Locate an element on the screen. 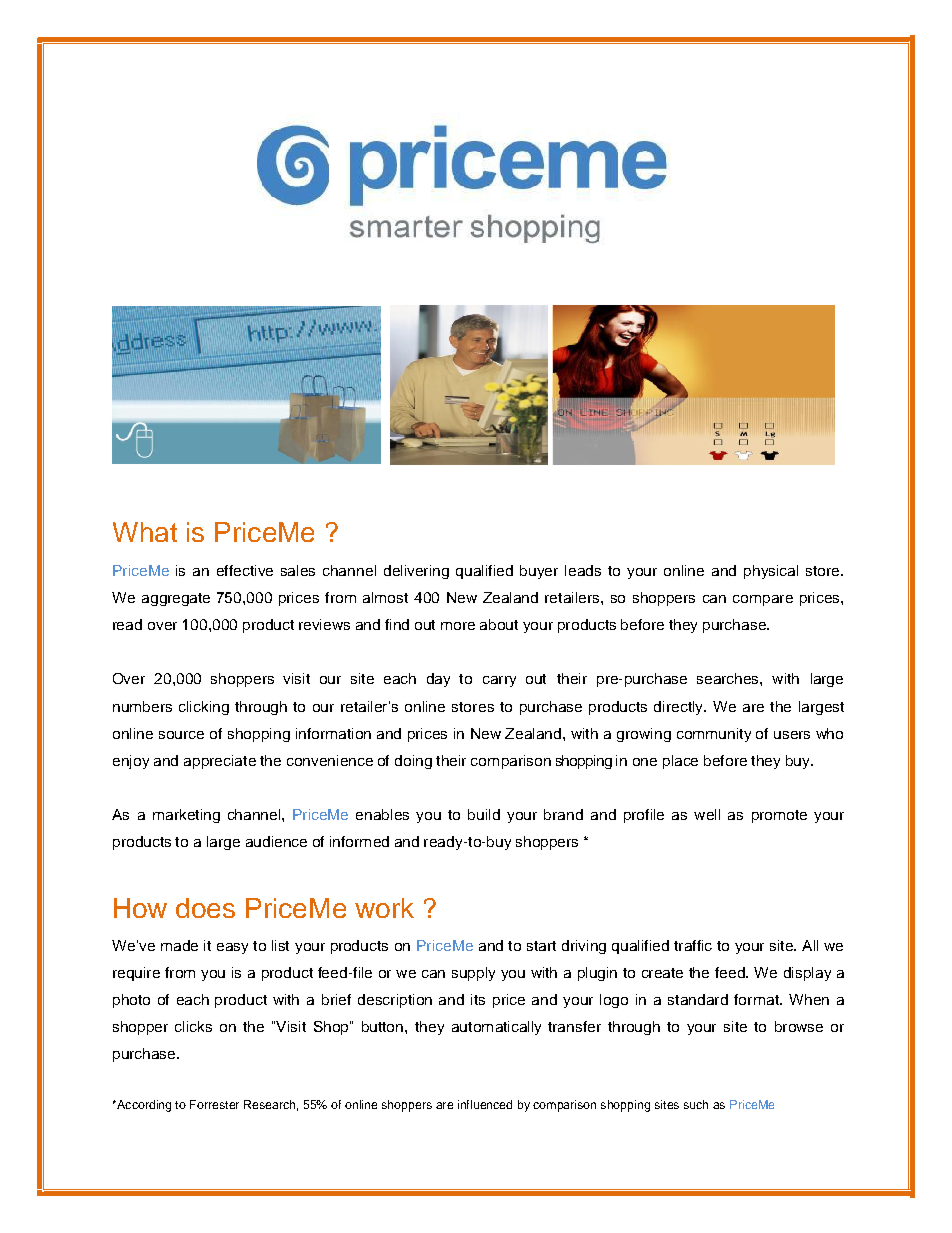 Image resolution: width=952 pixels, height=1233 pixels. promote is located at coordinates (779, 816).
